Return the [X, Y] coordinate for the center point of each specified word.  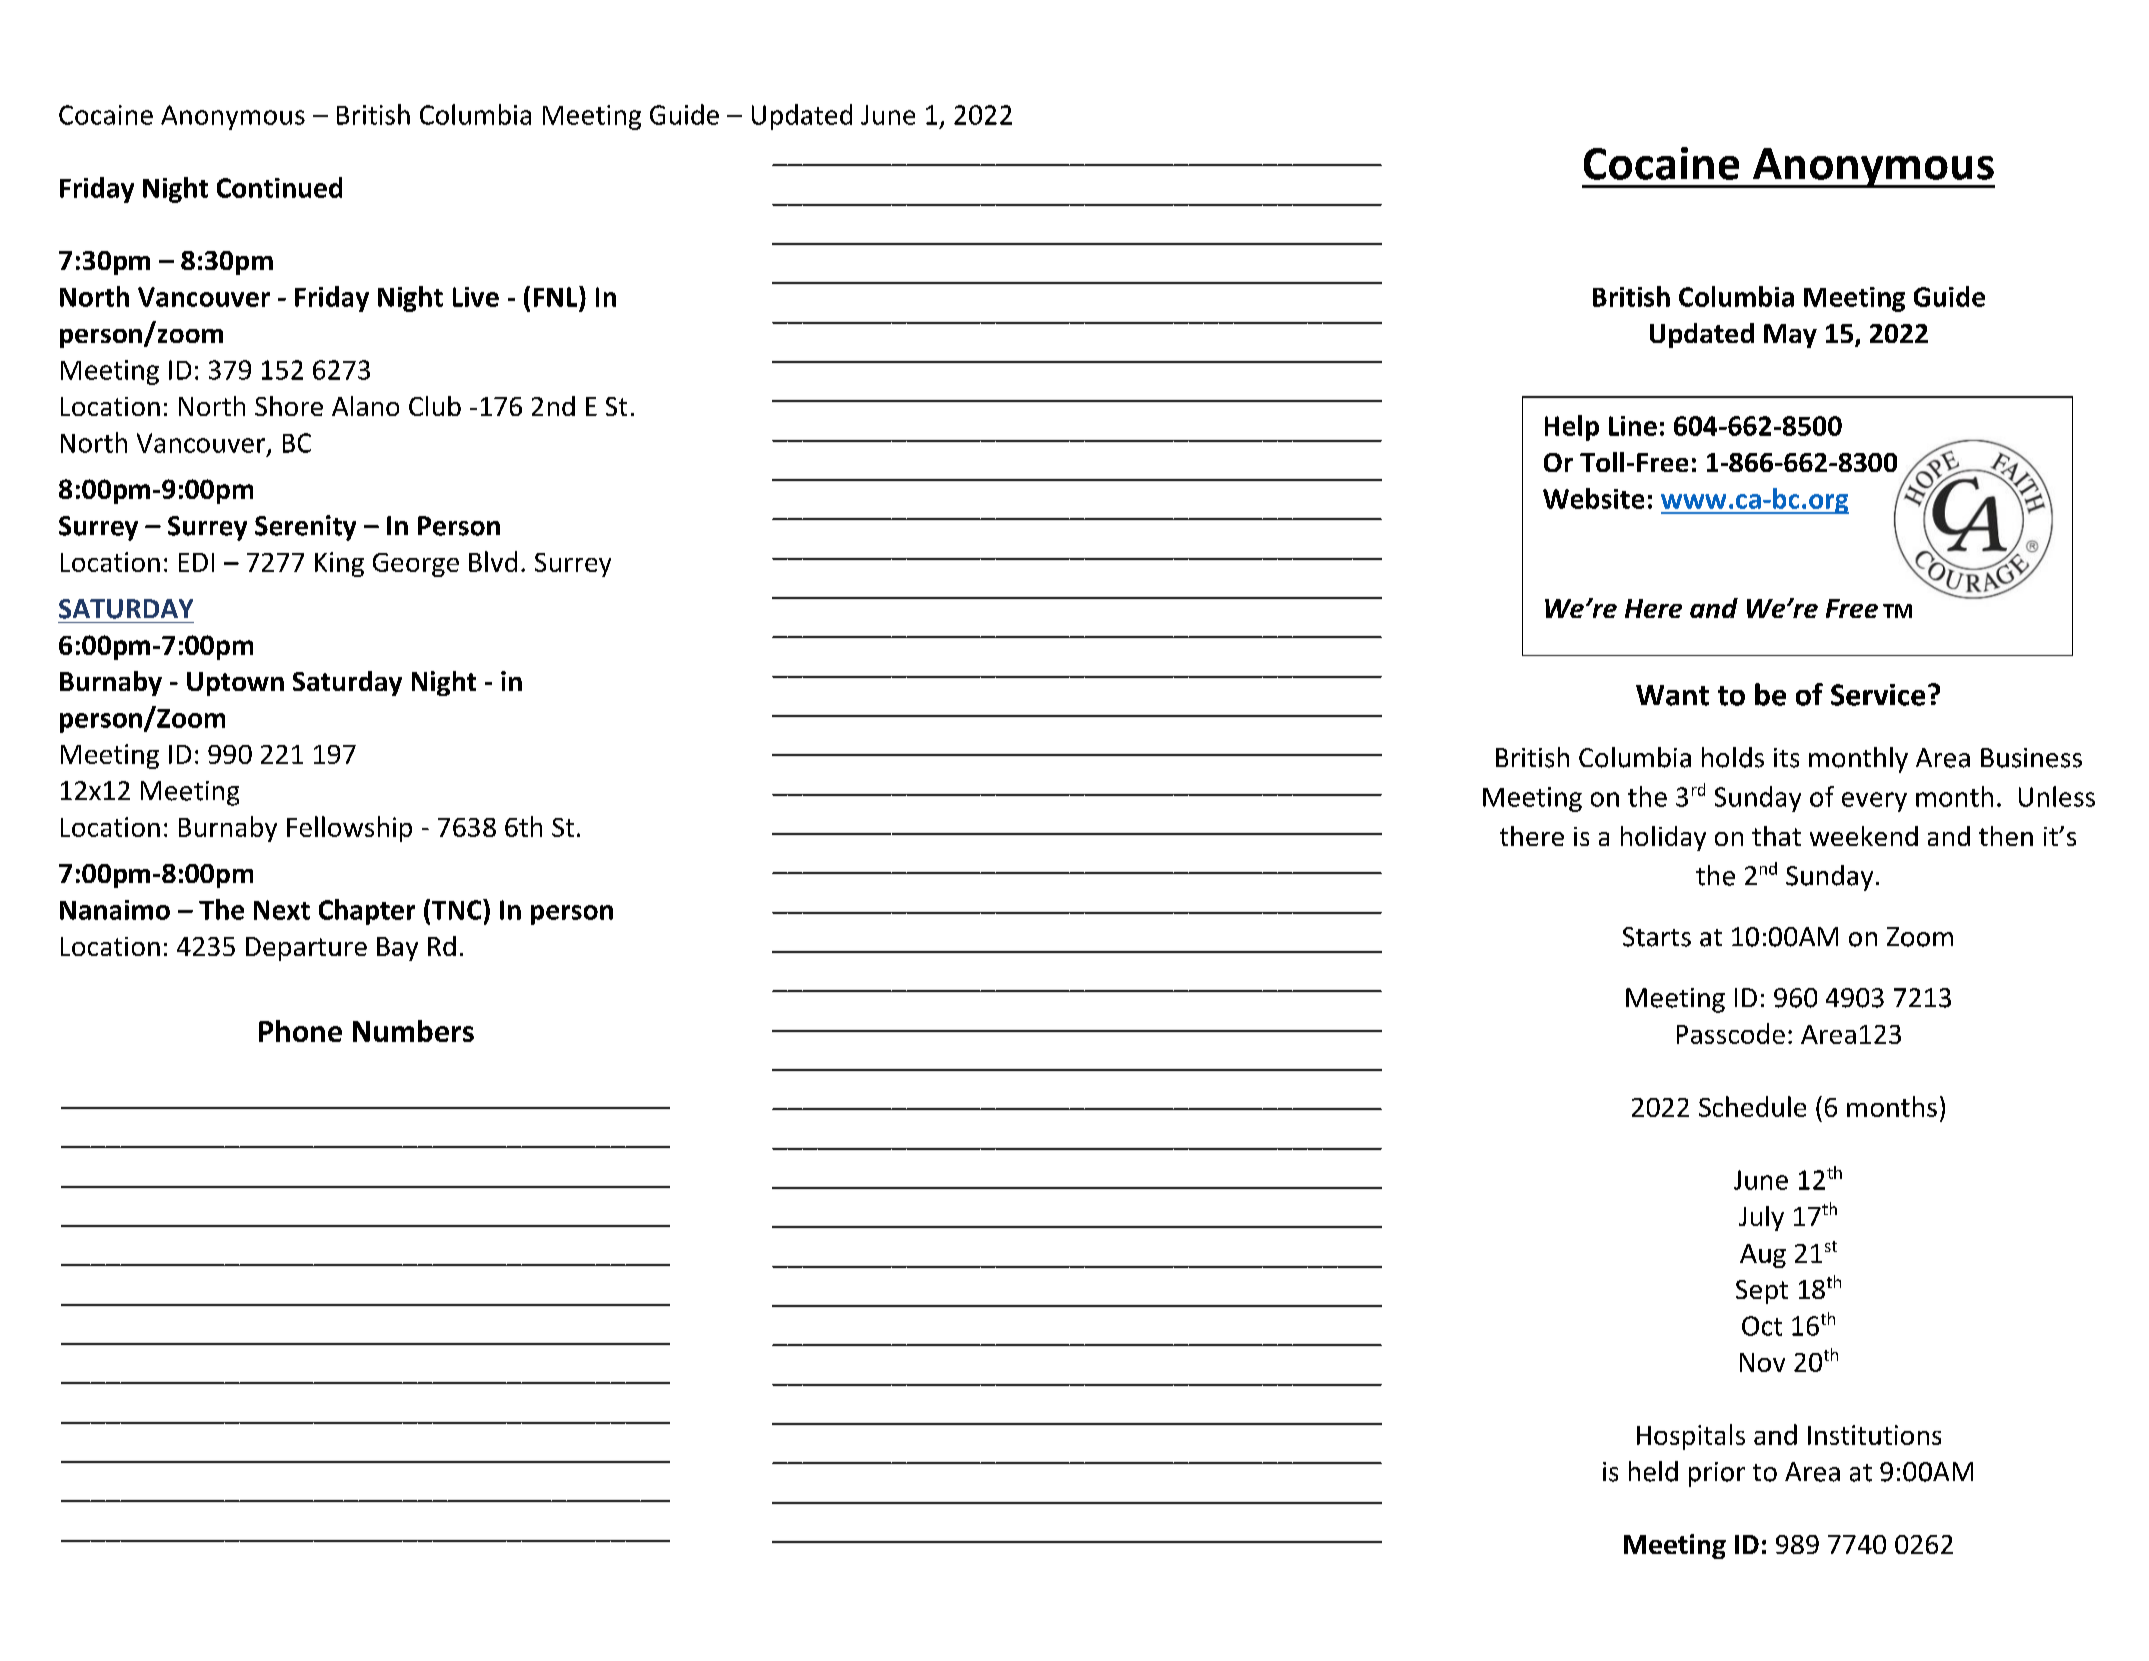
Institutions [1874, 1435]
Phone [300, 1031]
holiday [1663, 838]
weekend [1864, 836]
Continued [279, 187]
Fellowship [349, 829]
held [1653, 1471]
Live [476, 297]
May [1790, 336]
